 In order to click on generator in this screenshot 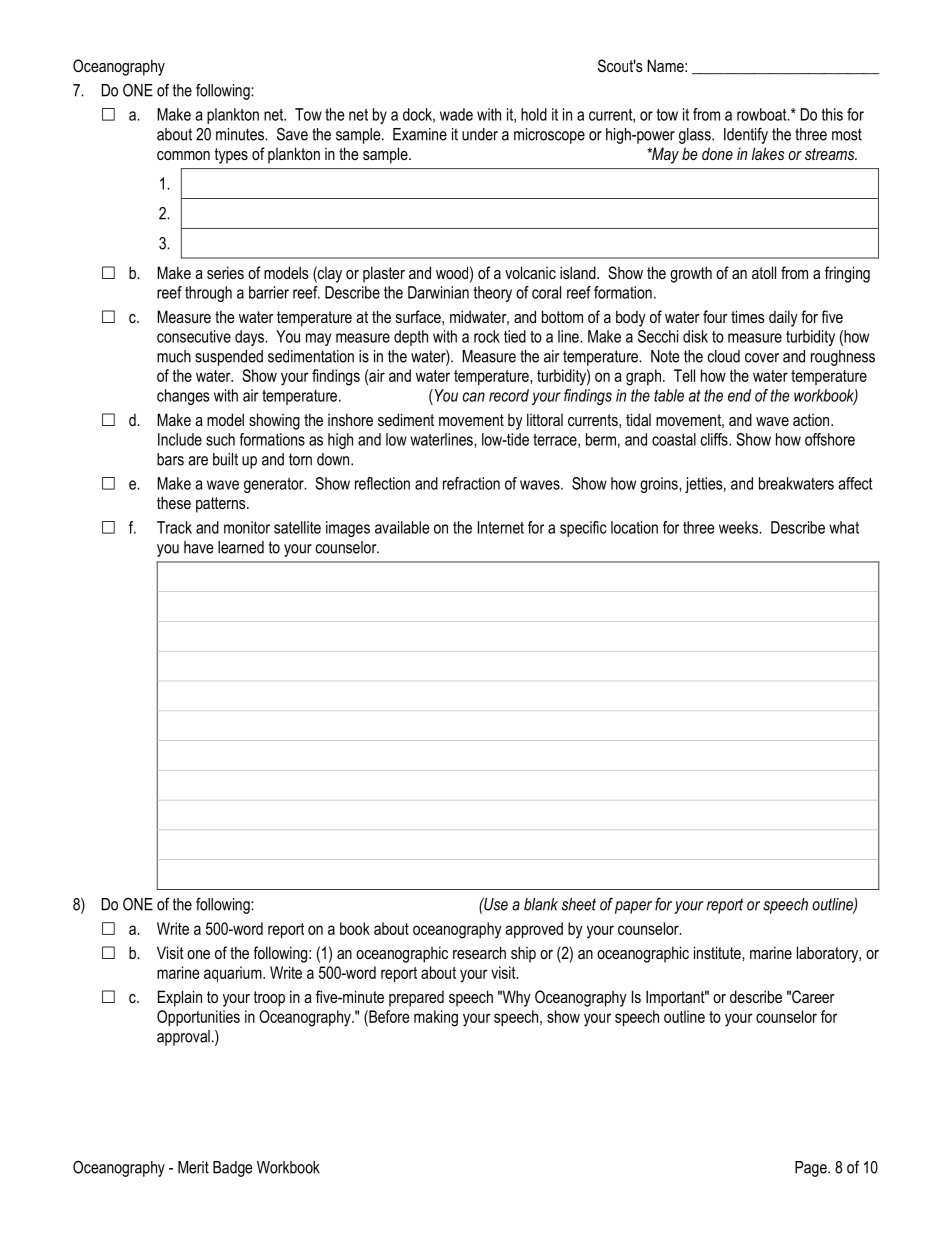, I will do `click(275, 485)`.
